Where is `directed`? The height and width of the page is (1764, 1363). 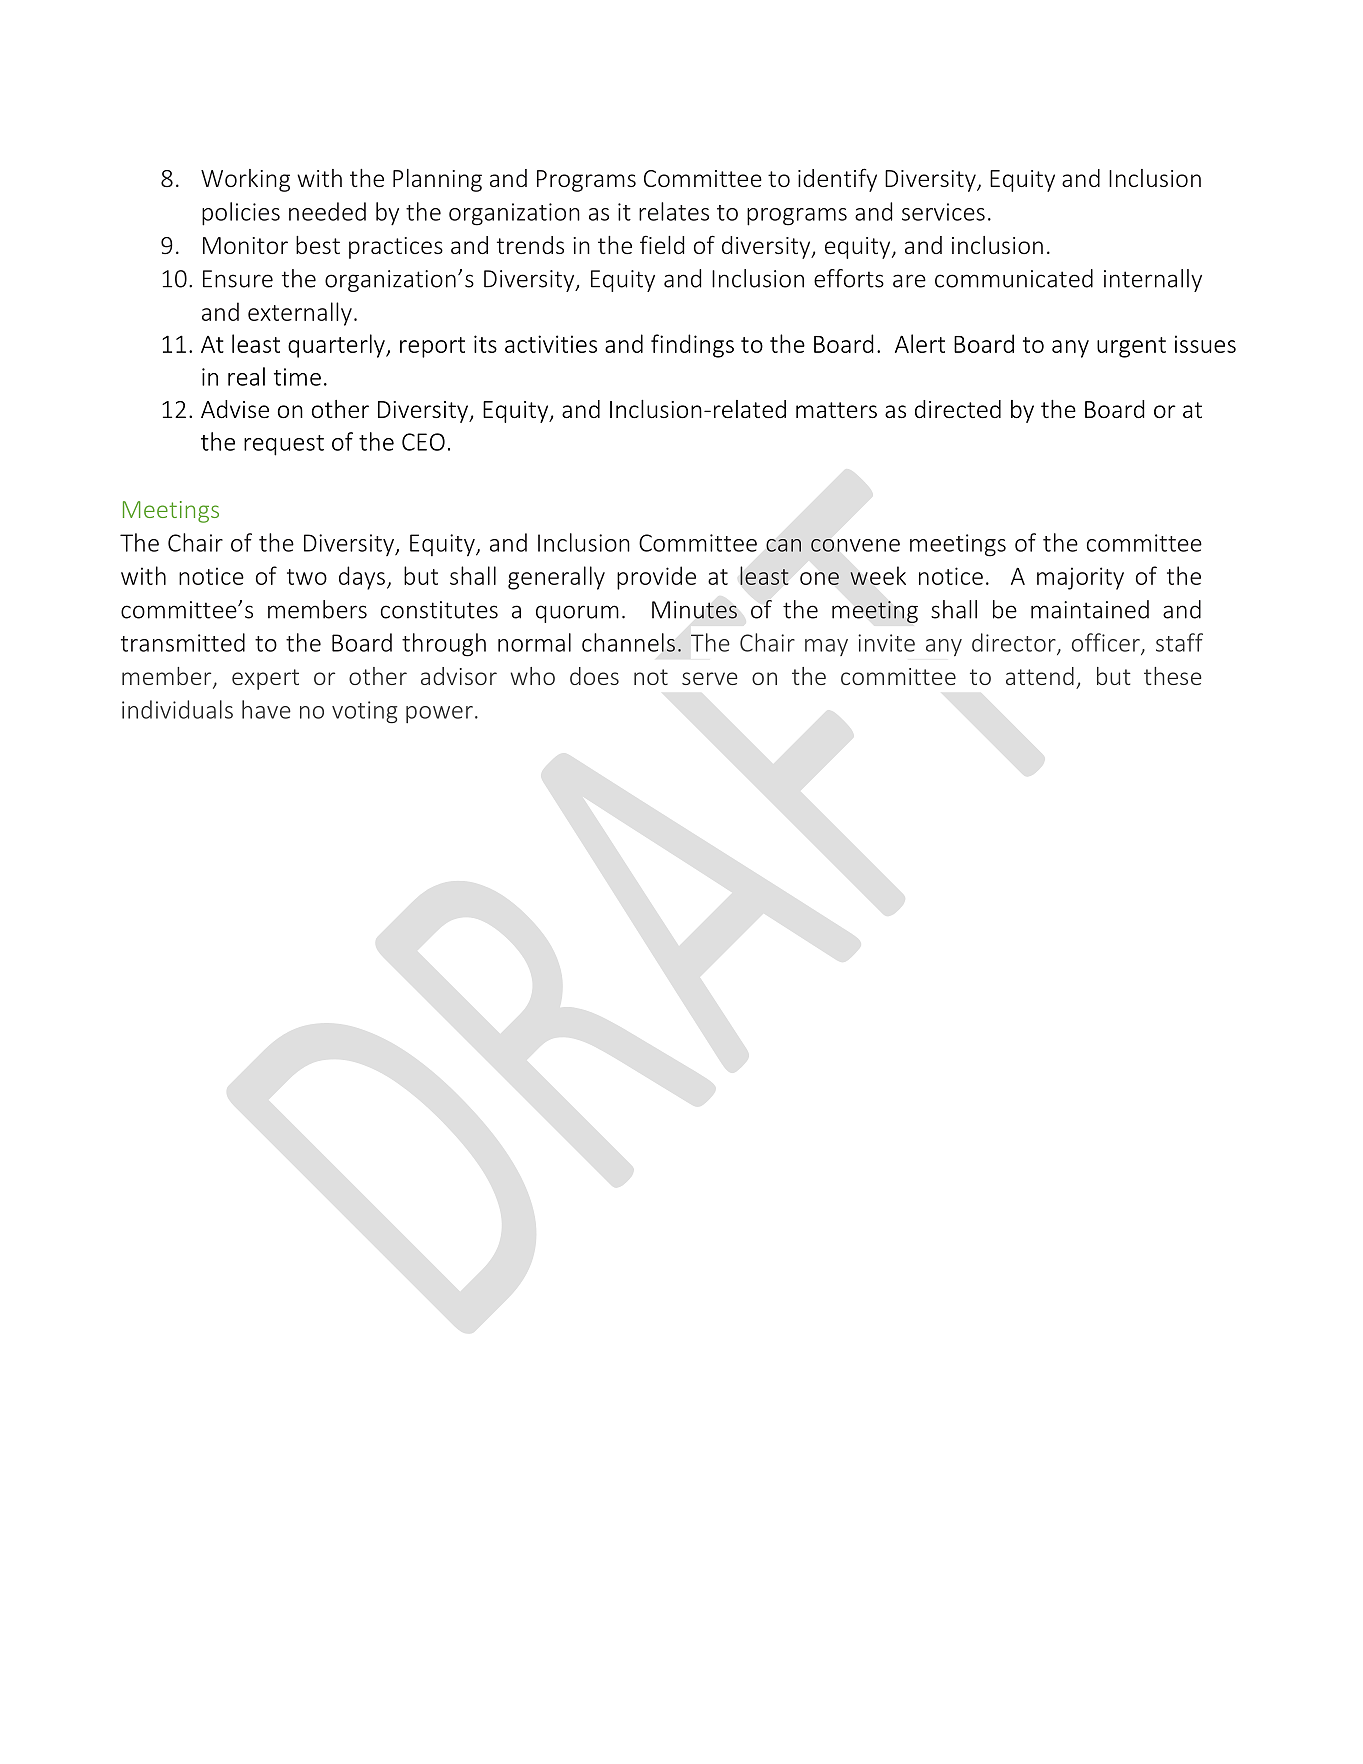
directed is located at coordinates (958, 409).
